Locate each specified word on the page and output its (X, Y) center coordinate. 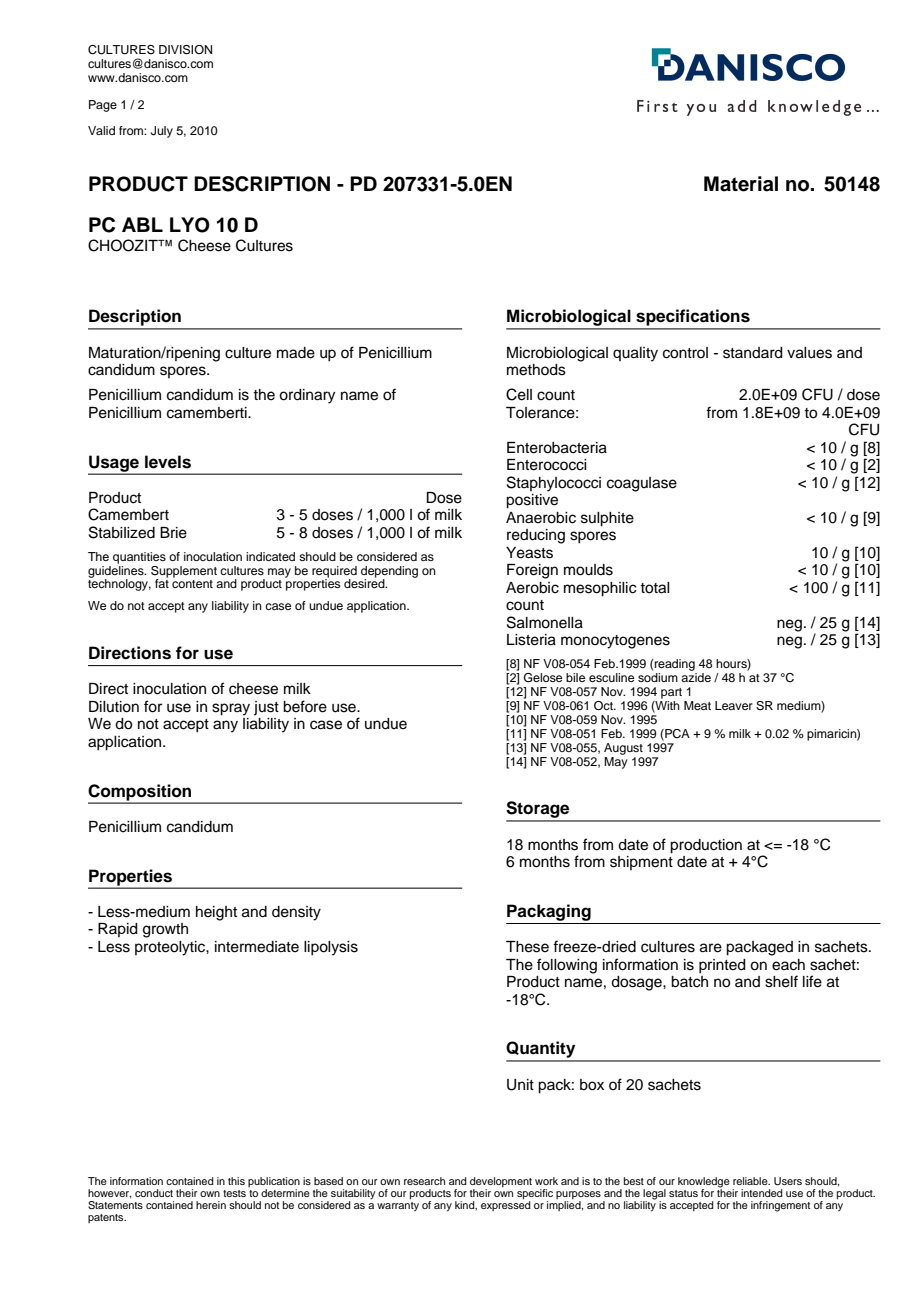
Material (741, 184)
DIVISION (185, 50)
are (711, 948)
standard (753, 353)
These (527, 947)
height (216, 913)
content (192, 584)
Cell (519, 394)
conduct (154, 1193)
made (296, 353)
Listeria (531, 640)
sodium (658, 676)
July (162, 132)
